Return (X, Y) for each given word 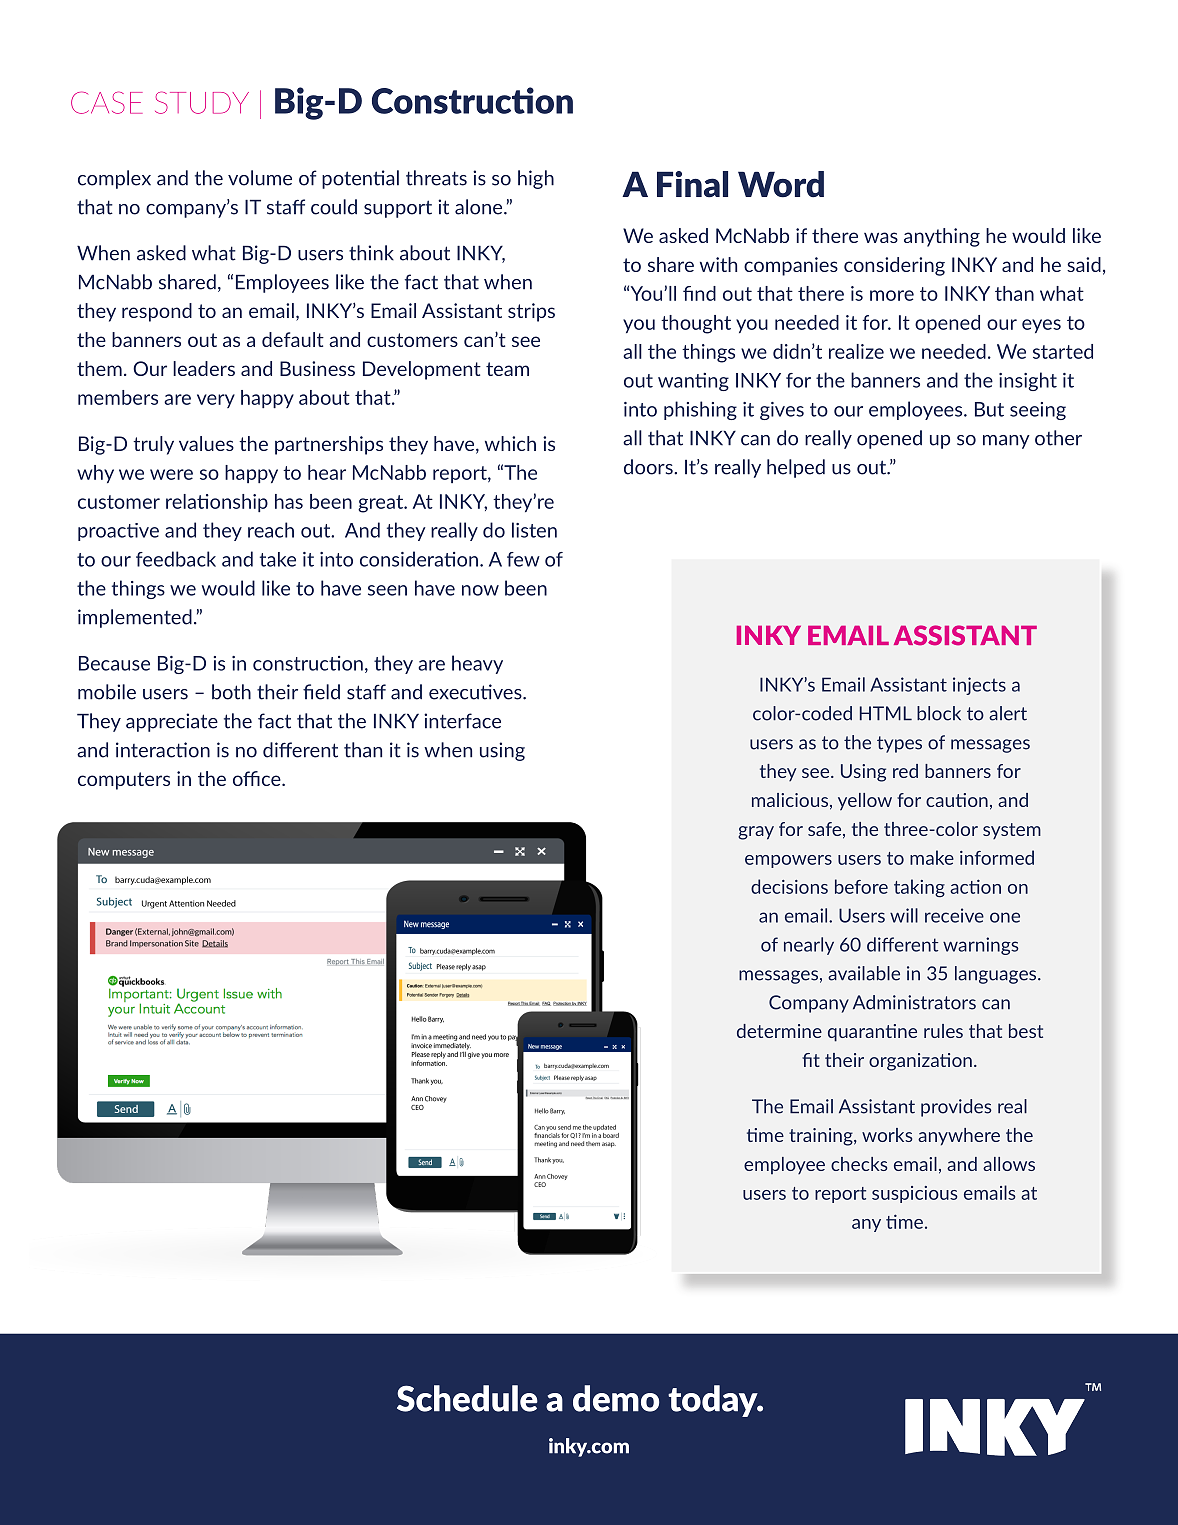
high (536, 179)
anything (942, 237)
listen (534, 530)
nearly (809, 946)
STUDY (202, 102)
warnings (981, 946)
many (1006, 442)
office (258, 778)
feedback (176, 559)
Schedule (467, 1398)
